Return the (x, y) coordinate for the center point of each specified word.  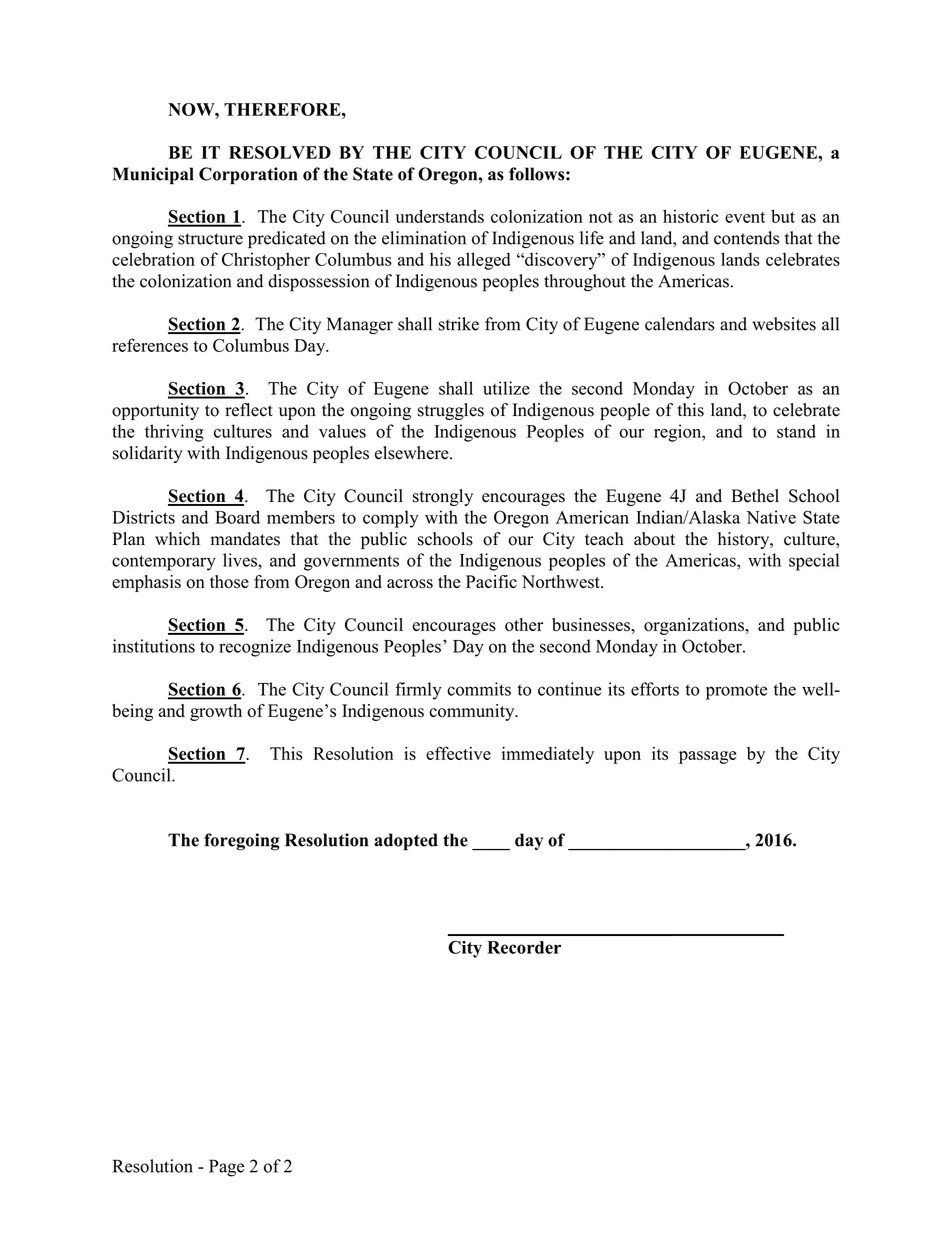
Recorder (524, 947)
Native (771, 517)
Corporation (248, 175)
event (745, 217)
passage (707, 757)
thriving (174, 433)
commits (479, 689)
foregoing (242, 842)
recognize (255, 648)
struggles (451, 411)
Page (226, 1168)
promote (736, 692)
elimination (424, 238)
